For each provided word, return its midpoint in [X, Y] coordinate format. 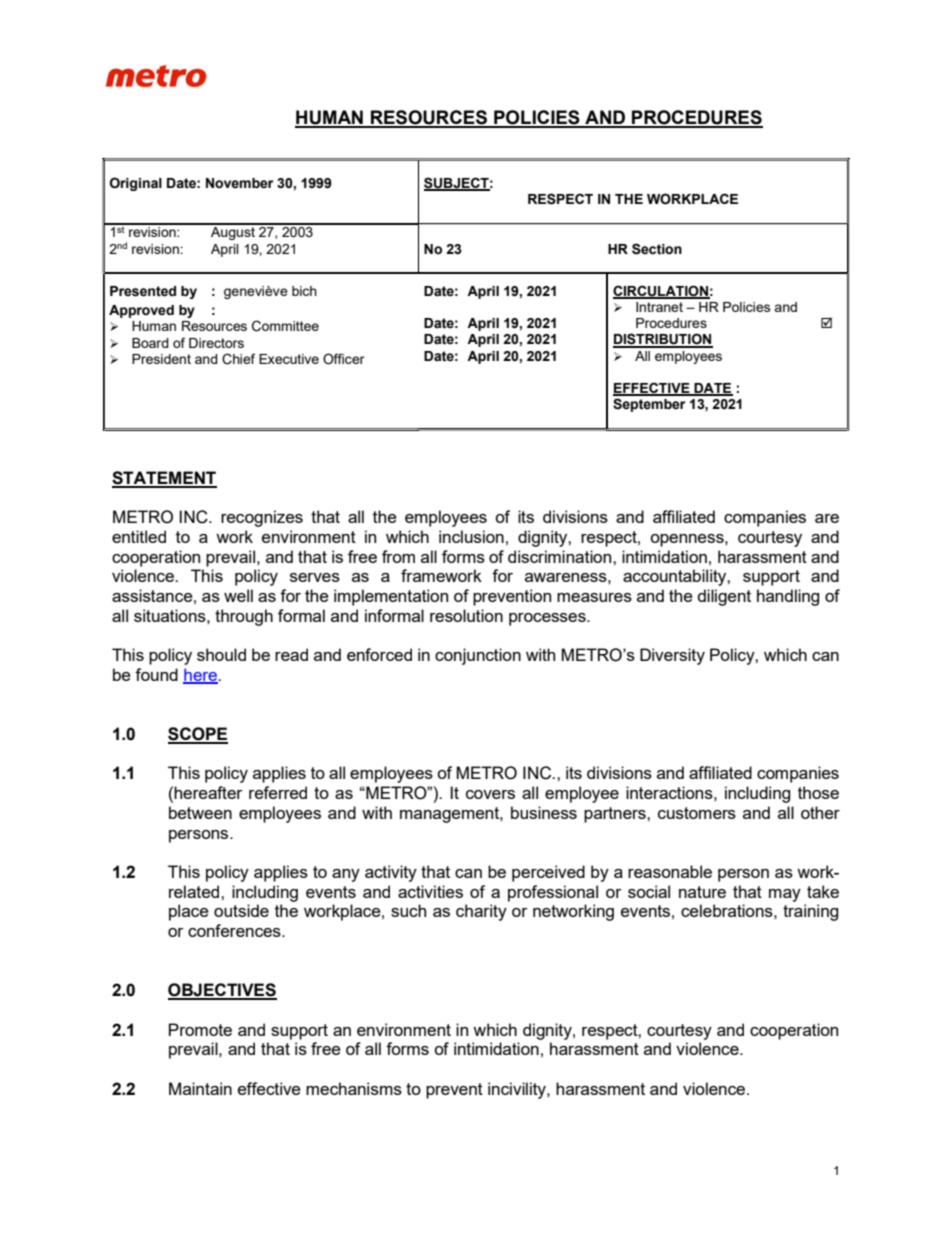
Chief [238, 359]
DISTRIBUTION [663, 340]
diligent [724, 597]
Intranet [659, 307]
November [239, 183]
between [200, 812]
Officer [344, 359]
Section [657, 249]
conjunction [478, 656]
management [450, 815]
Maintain [200, 1088]
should [221, 654]
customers [697, 813]
